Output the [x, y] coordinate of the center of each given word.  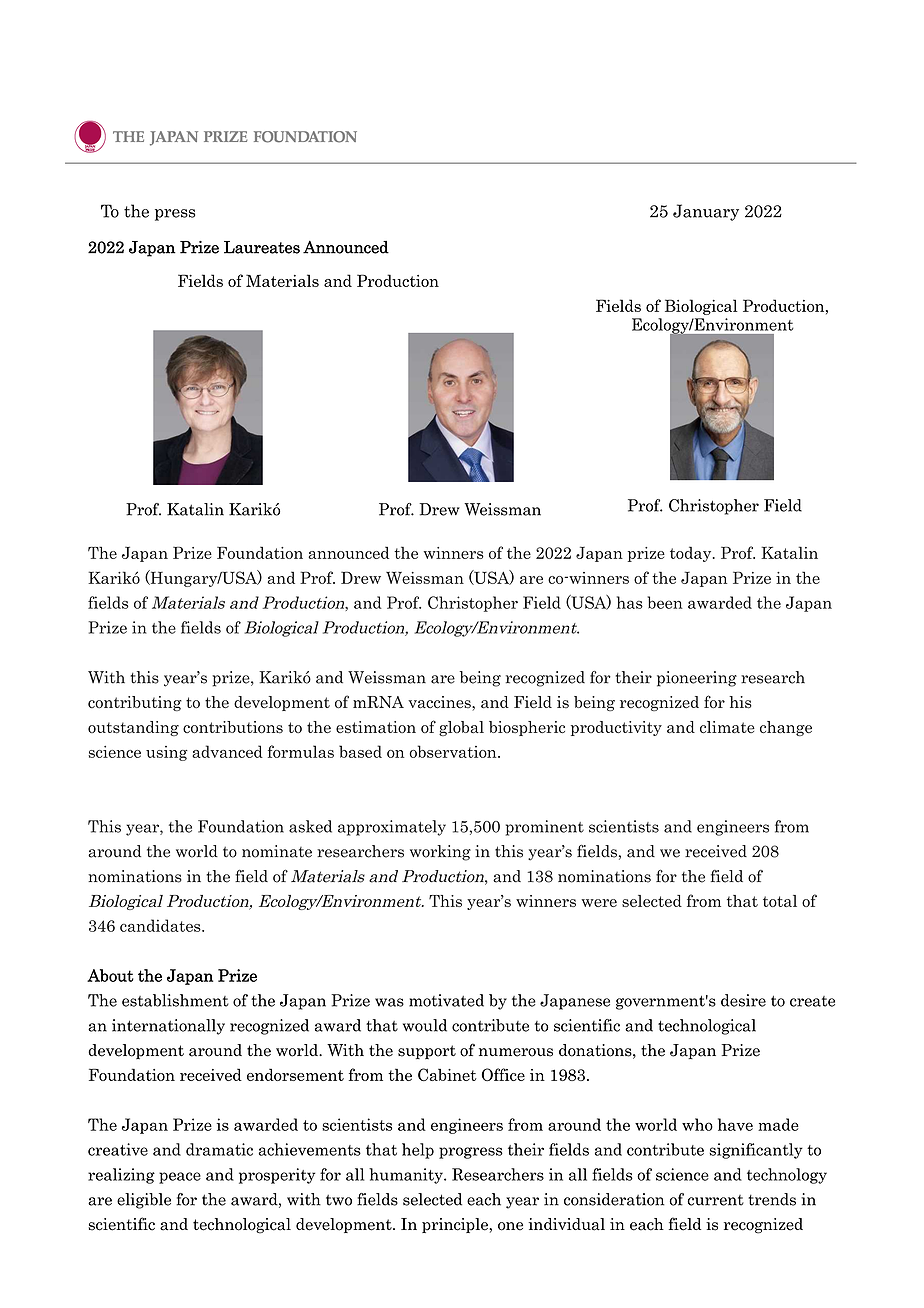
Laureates [262, 247]
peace [180, 1178]
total [780, 901]
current [715, 1200]
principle [456, 1225]
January [706, 212]
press [175, 215]
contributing [135, 703]
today [692, 554]
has [630, 602]
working [440, 853]
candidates [161, 925]
